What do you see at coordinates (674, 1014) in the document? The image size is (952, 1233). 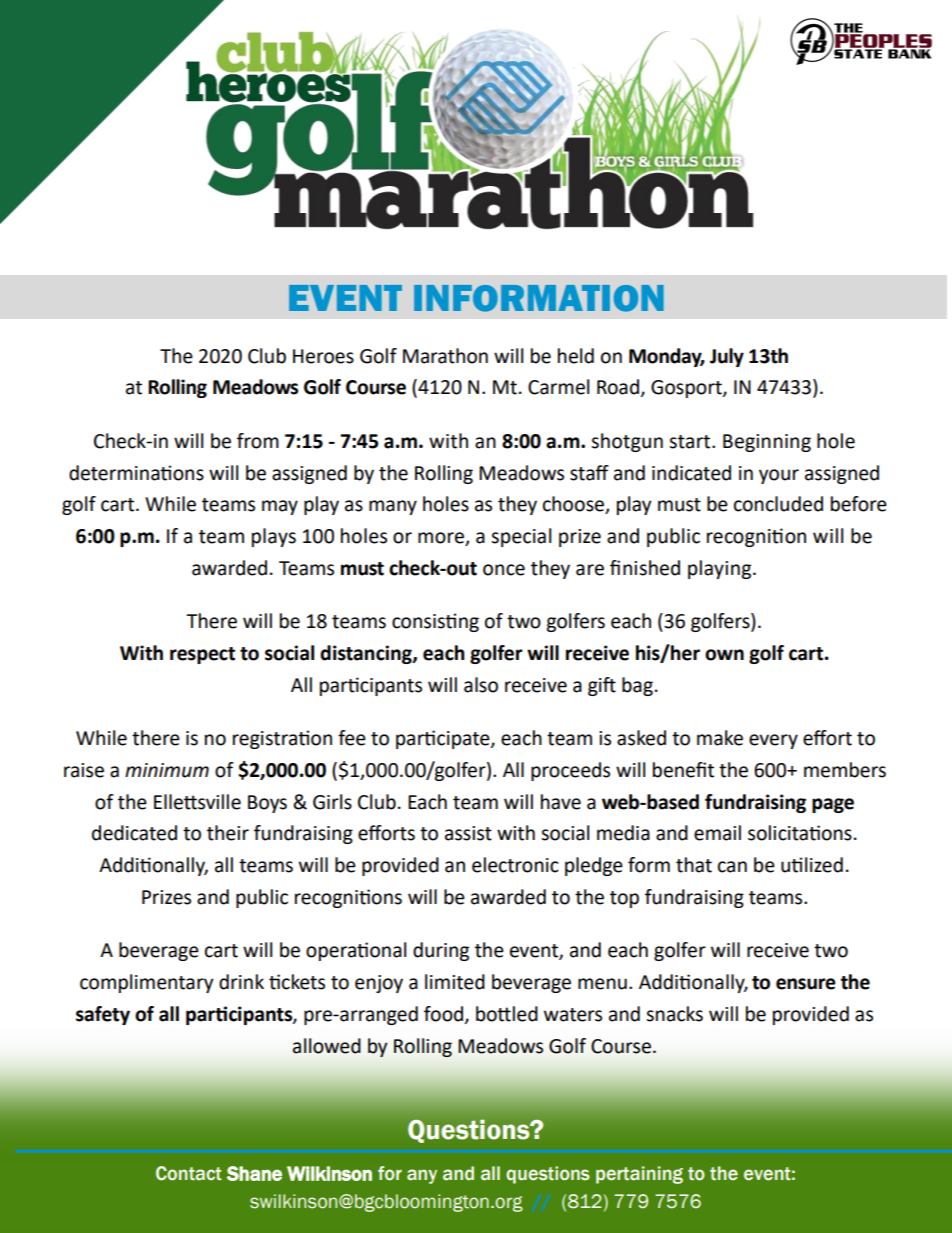 I see `snacks` at bounding box center [674, 1014].
